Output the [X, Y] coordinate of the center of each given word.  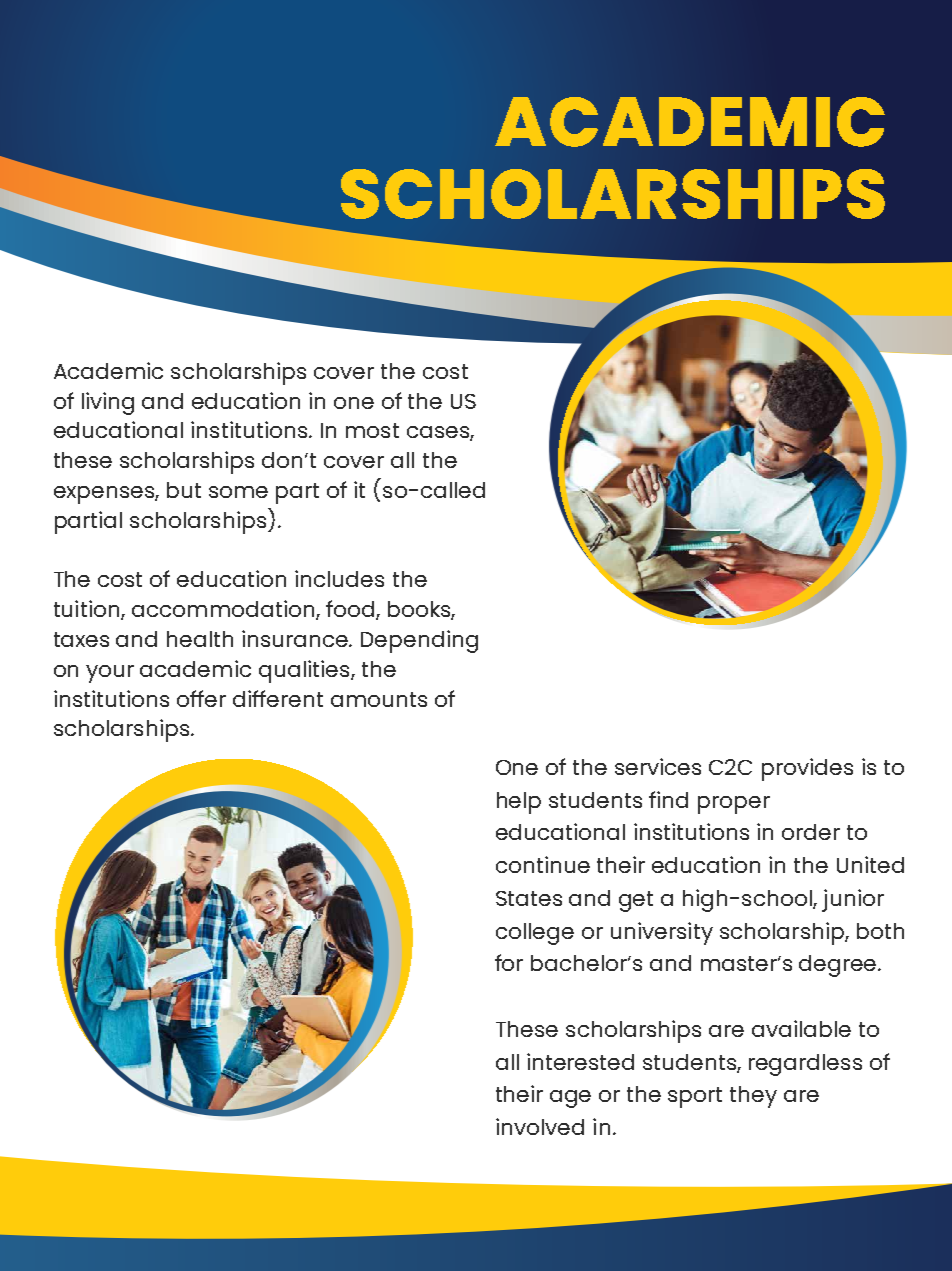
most [372, 430]
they [753, 1097]
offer [201, 698]
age [570, 1099]
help [519, 803]
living [108, 403]
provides [807, 769]
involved [540, 1126]
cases [439, 433]
